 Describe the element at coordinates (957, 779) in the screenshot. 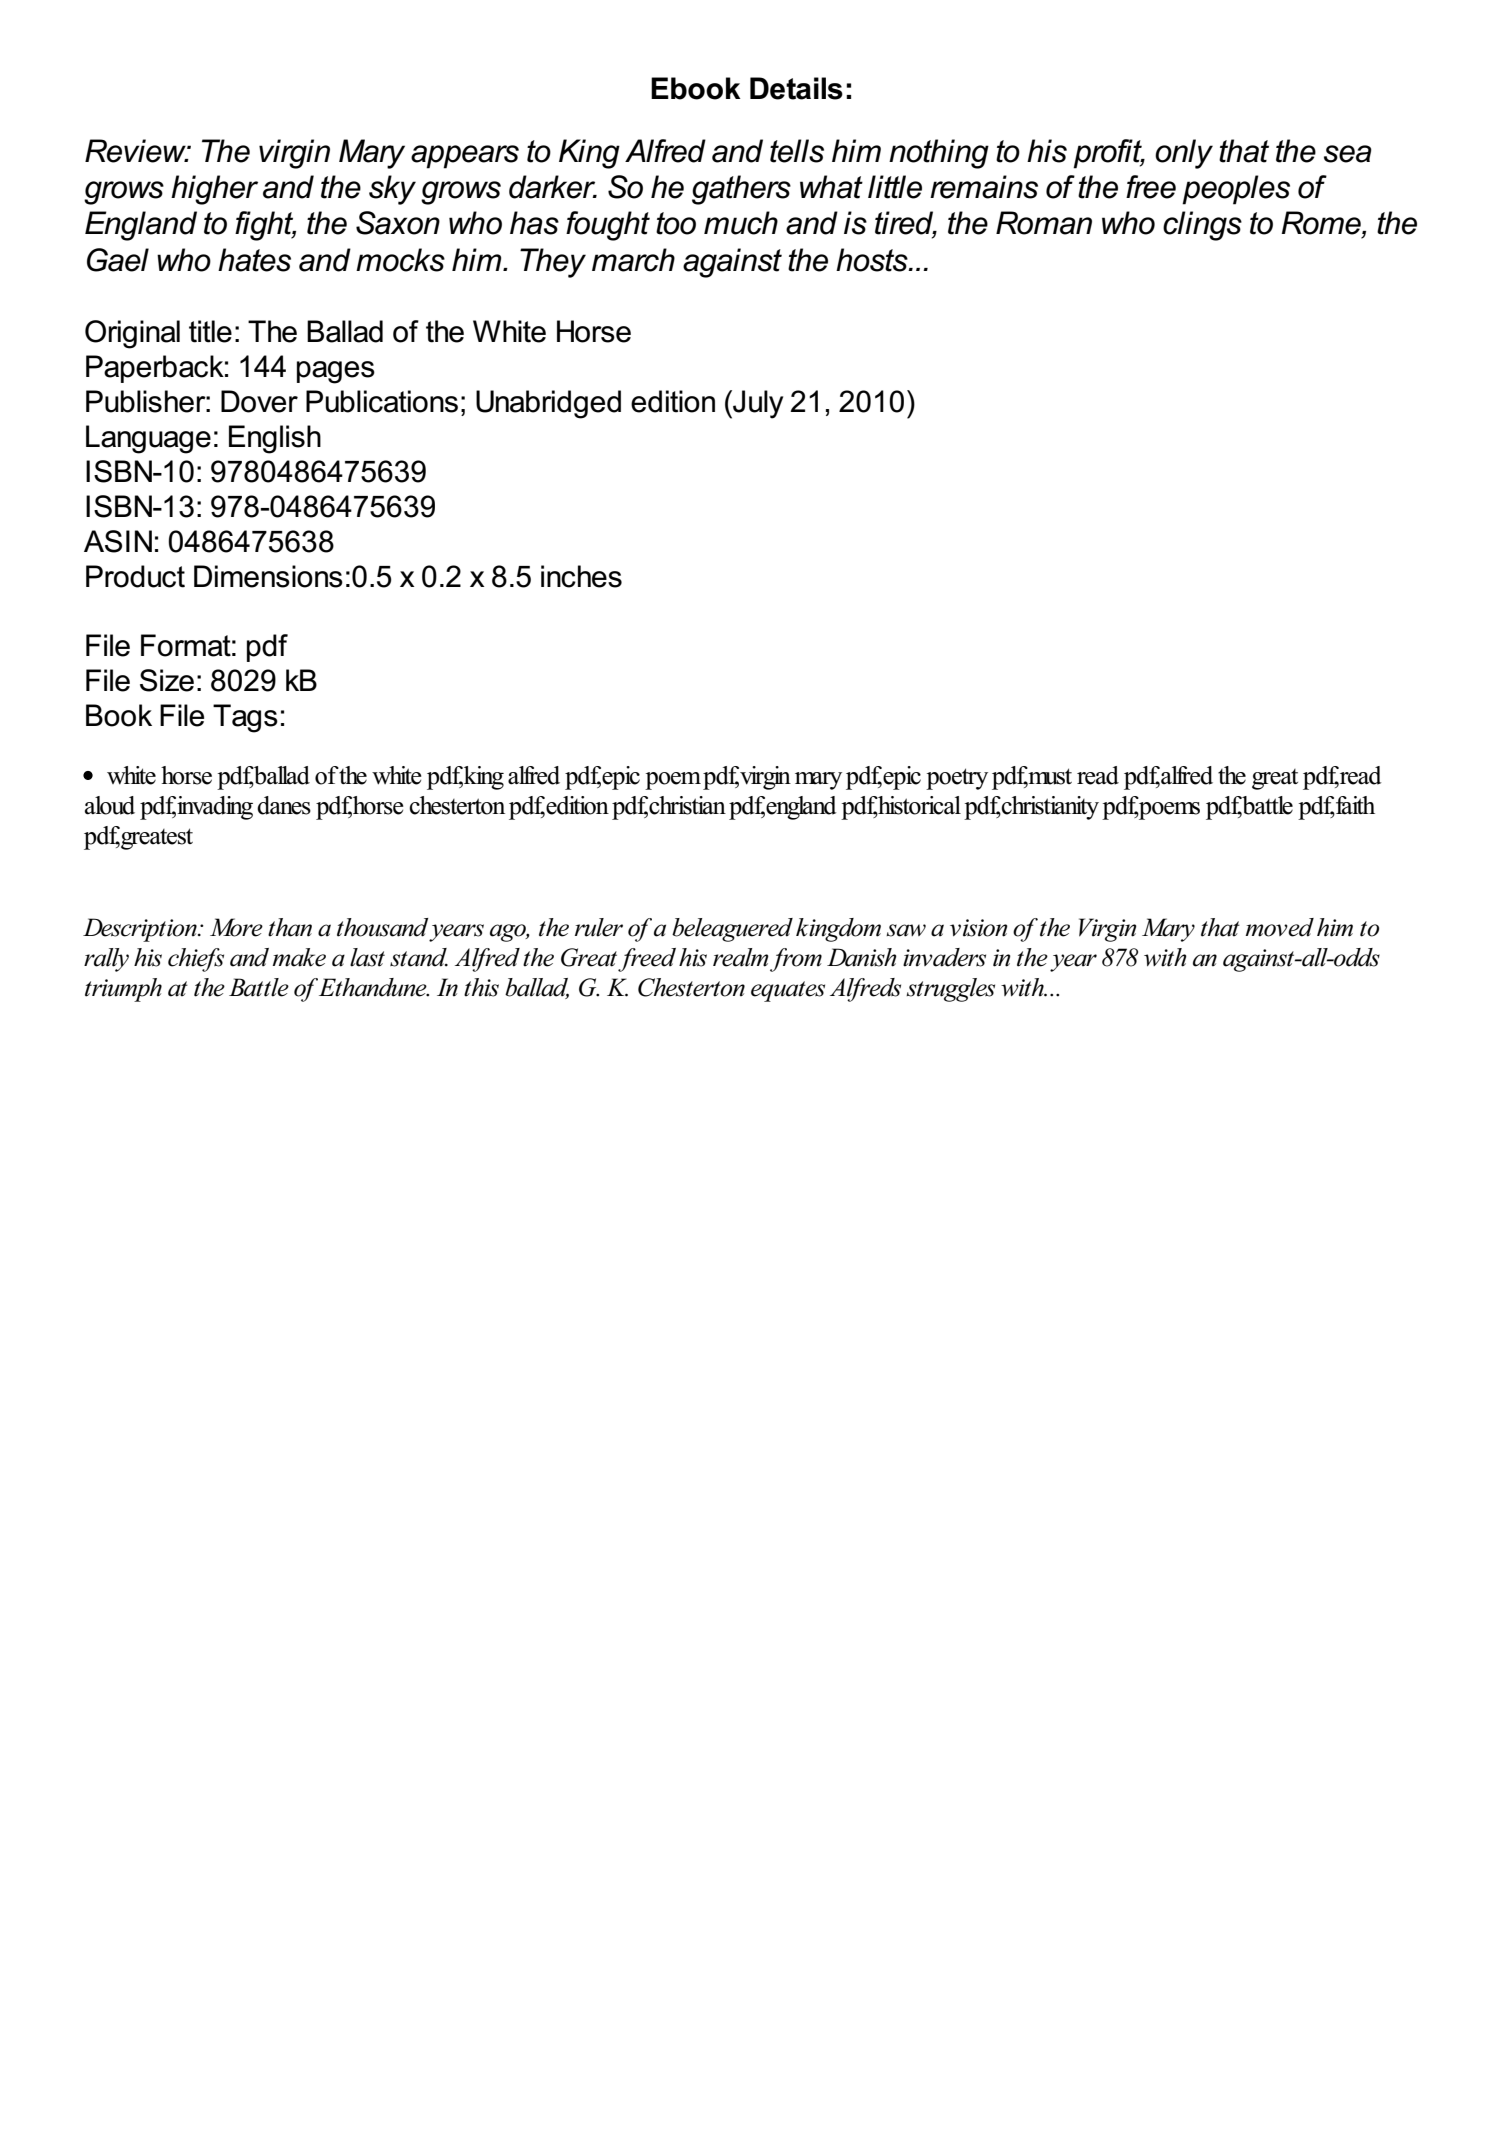

I see `poetry` at that location.
